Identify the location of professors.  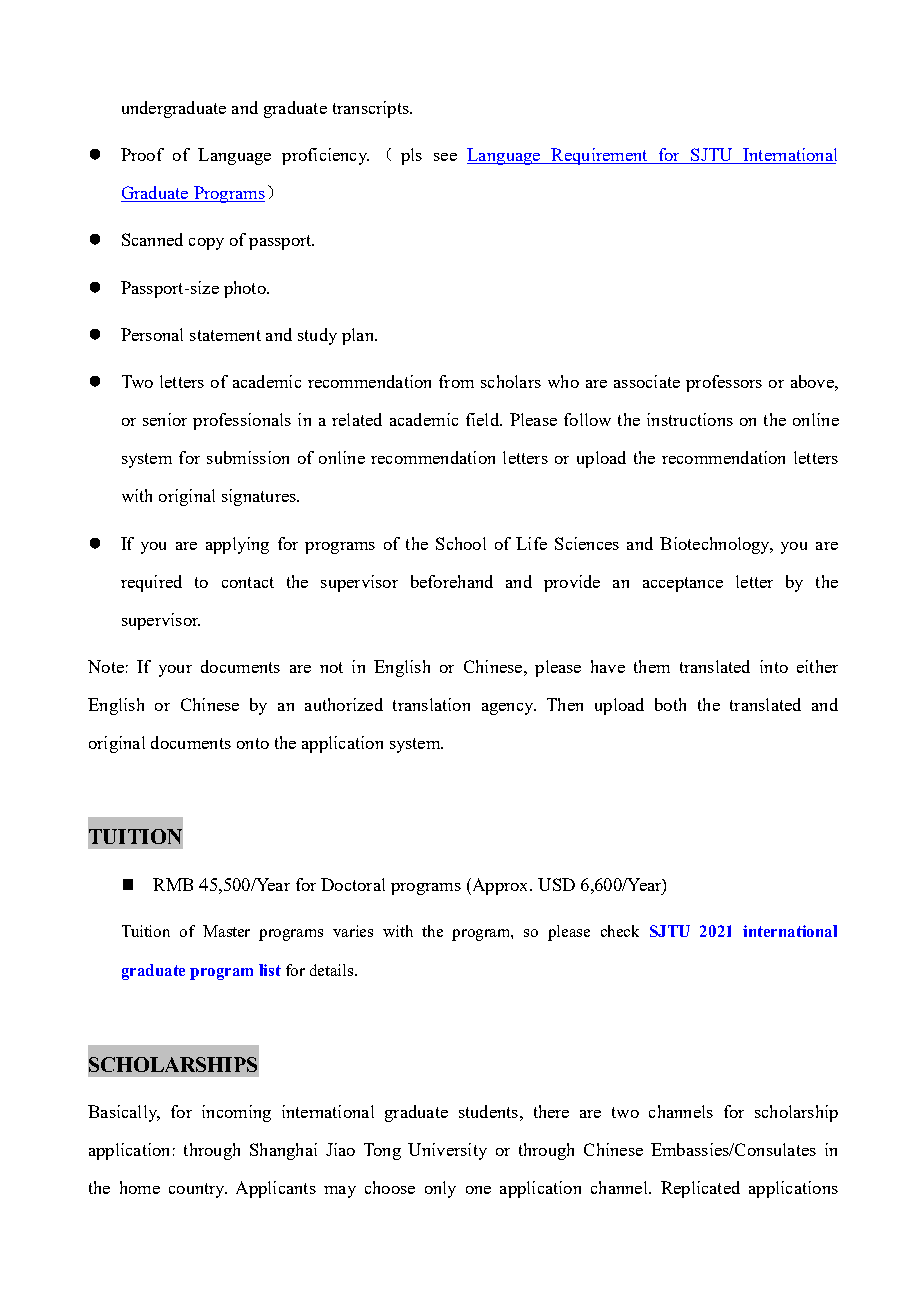
(724, 383).
